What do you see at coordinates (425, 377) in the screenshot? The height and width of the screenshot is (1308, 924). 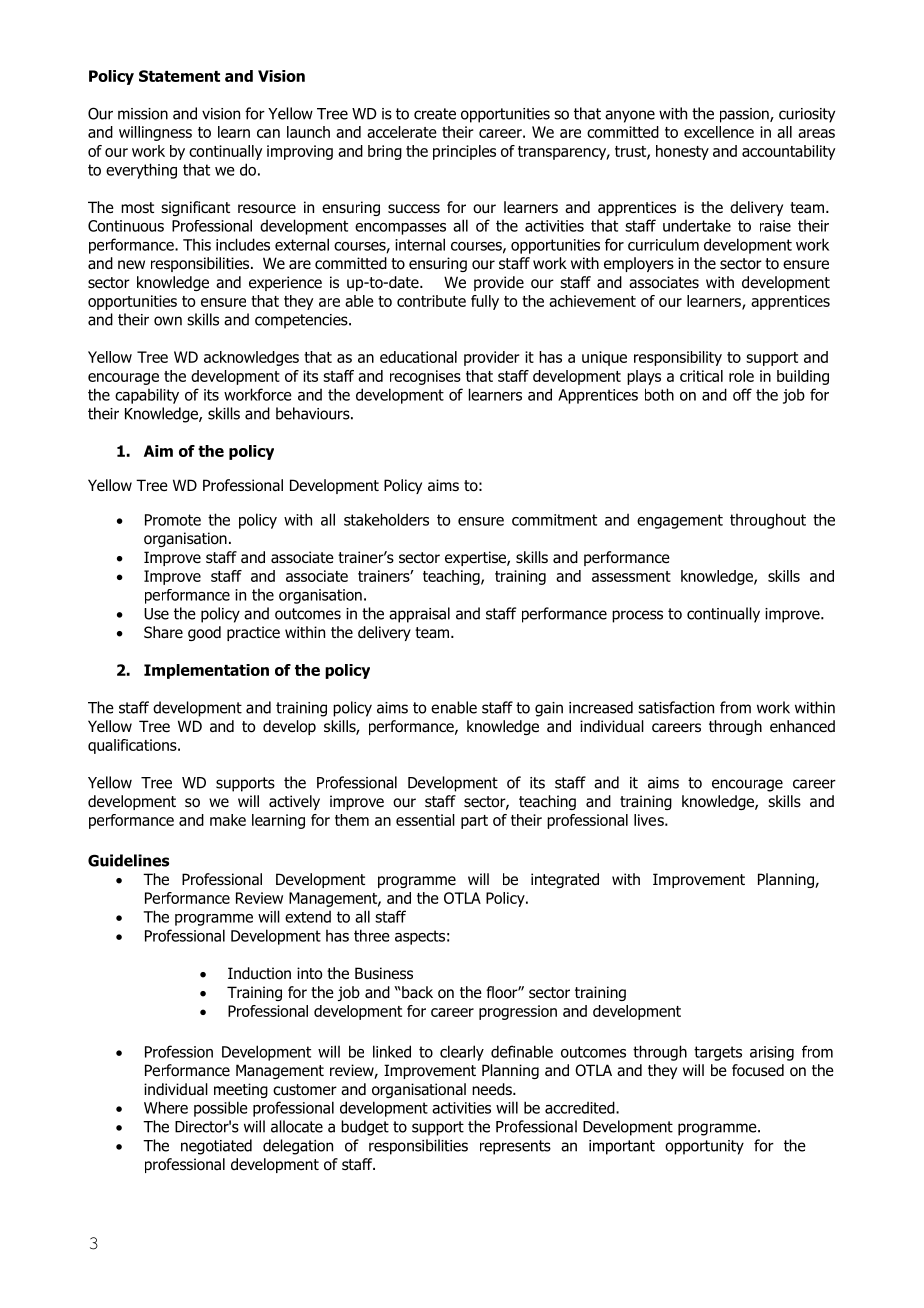 I see `recognises` at bounding box center [425, 377].
